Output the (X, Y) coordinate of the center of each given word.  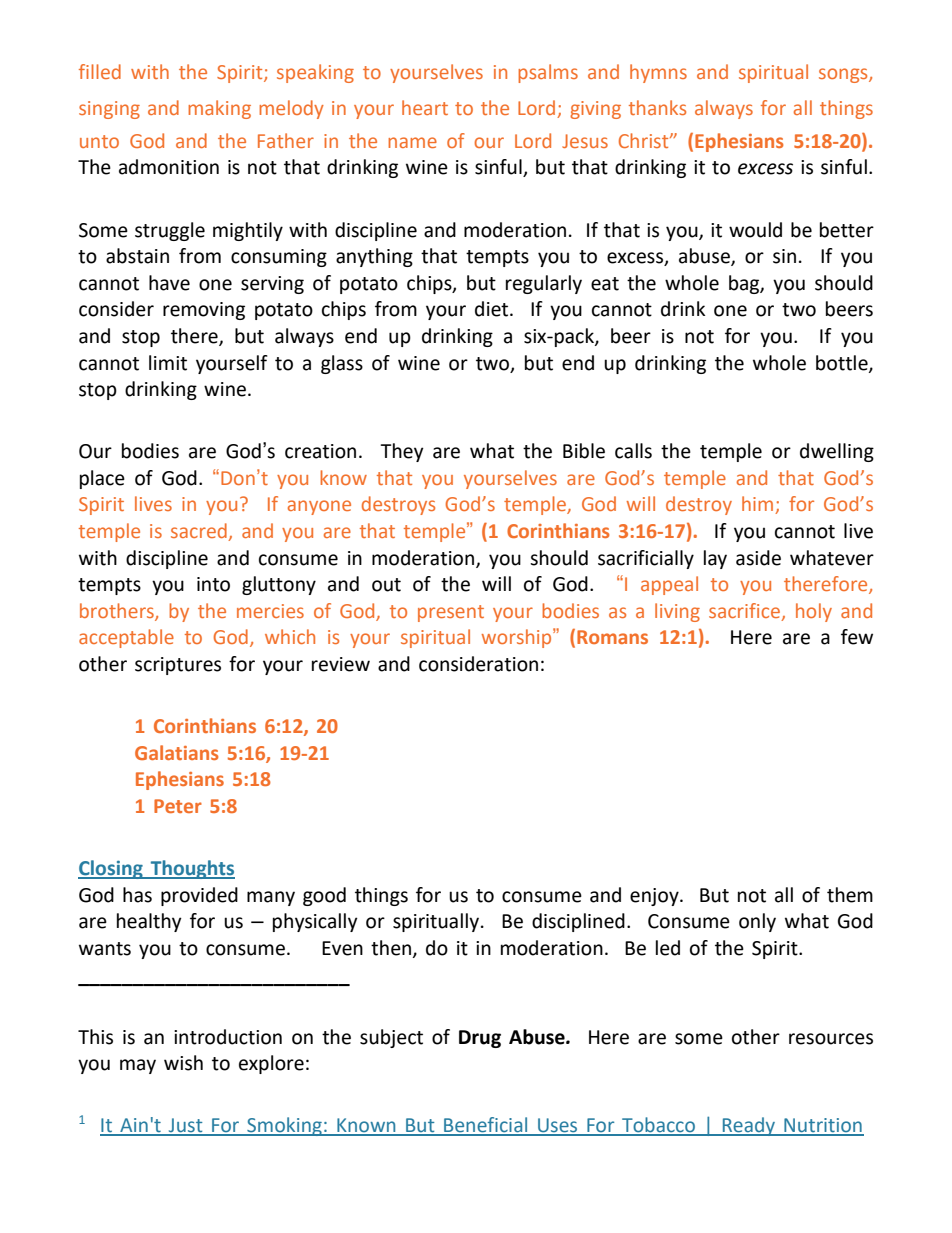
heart (425, 107)
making (219, 109)
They (402, 452)
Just (186, 1126)
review (341, 664)
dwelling (837, 452)
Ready (749, 1126)
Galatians (176, 752)
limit (168, 363)
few (857, 637)
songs (844, 75)
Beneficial (486, 1126)
